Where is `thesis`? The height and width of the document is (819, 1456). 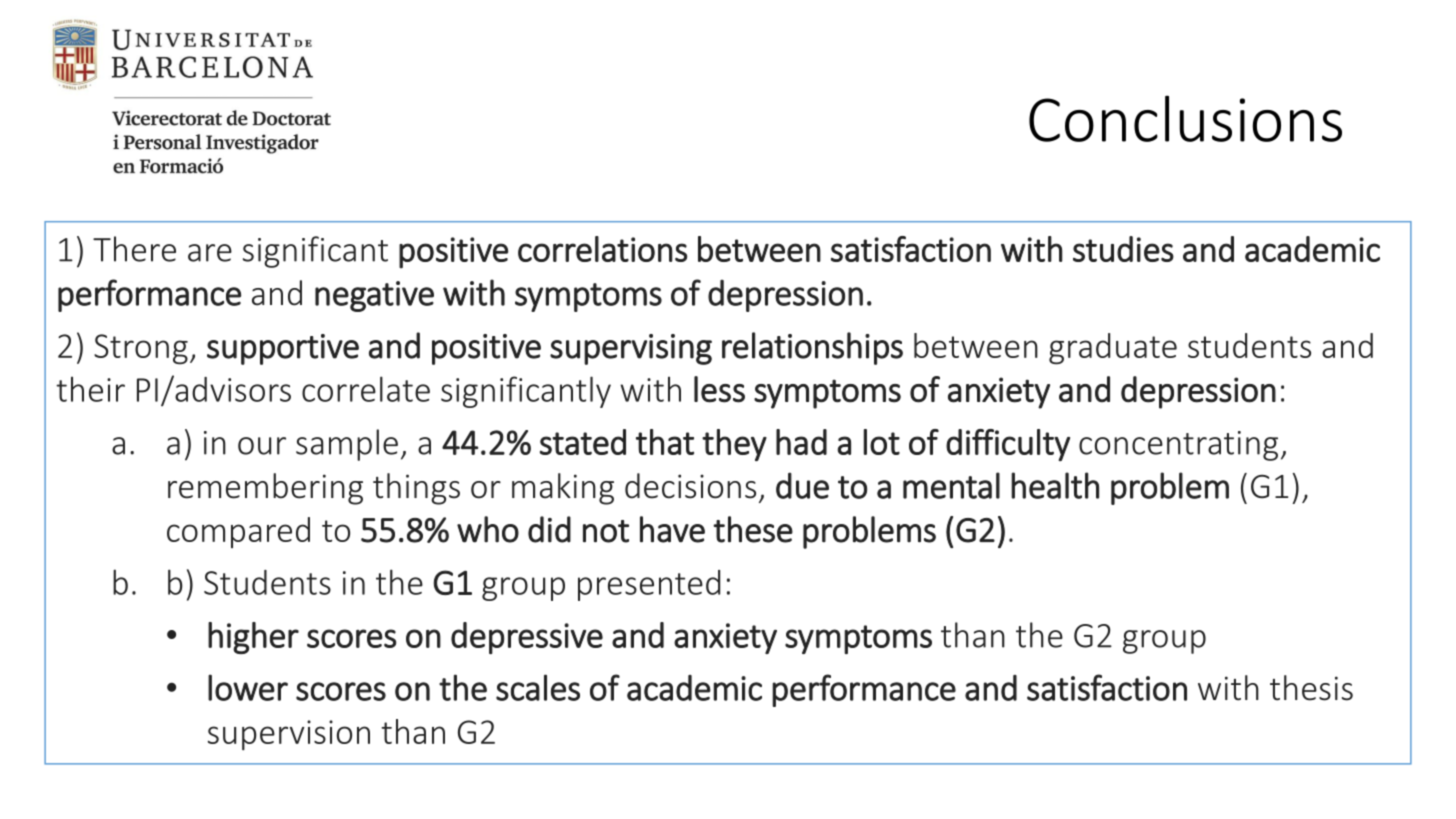 thesis is located at coordinates (1311, 688).
